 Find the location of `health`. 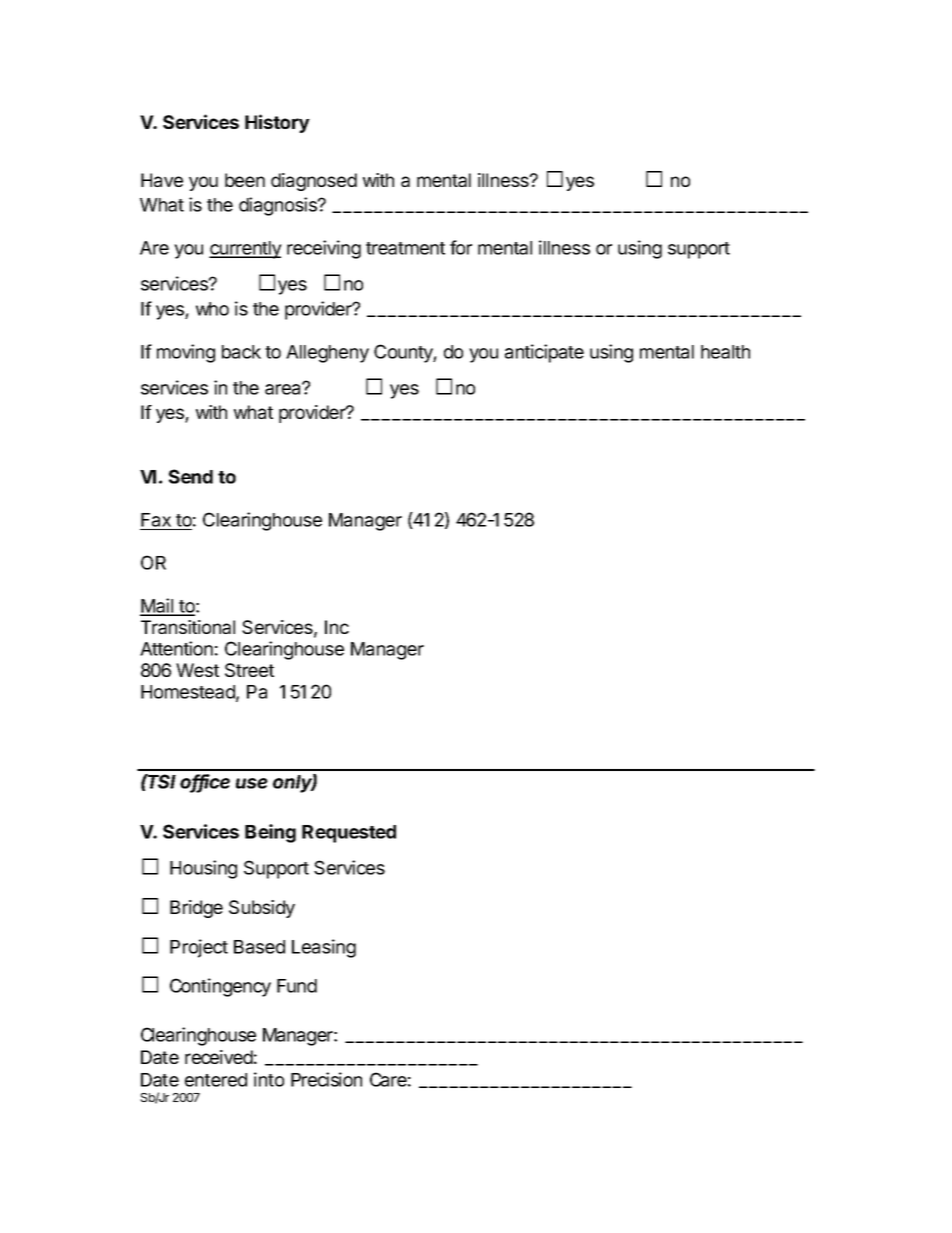

health is located at coordinates (725, 352).
